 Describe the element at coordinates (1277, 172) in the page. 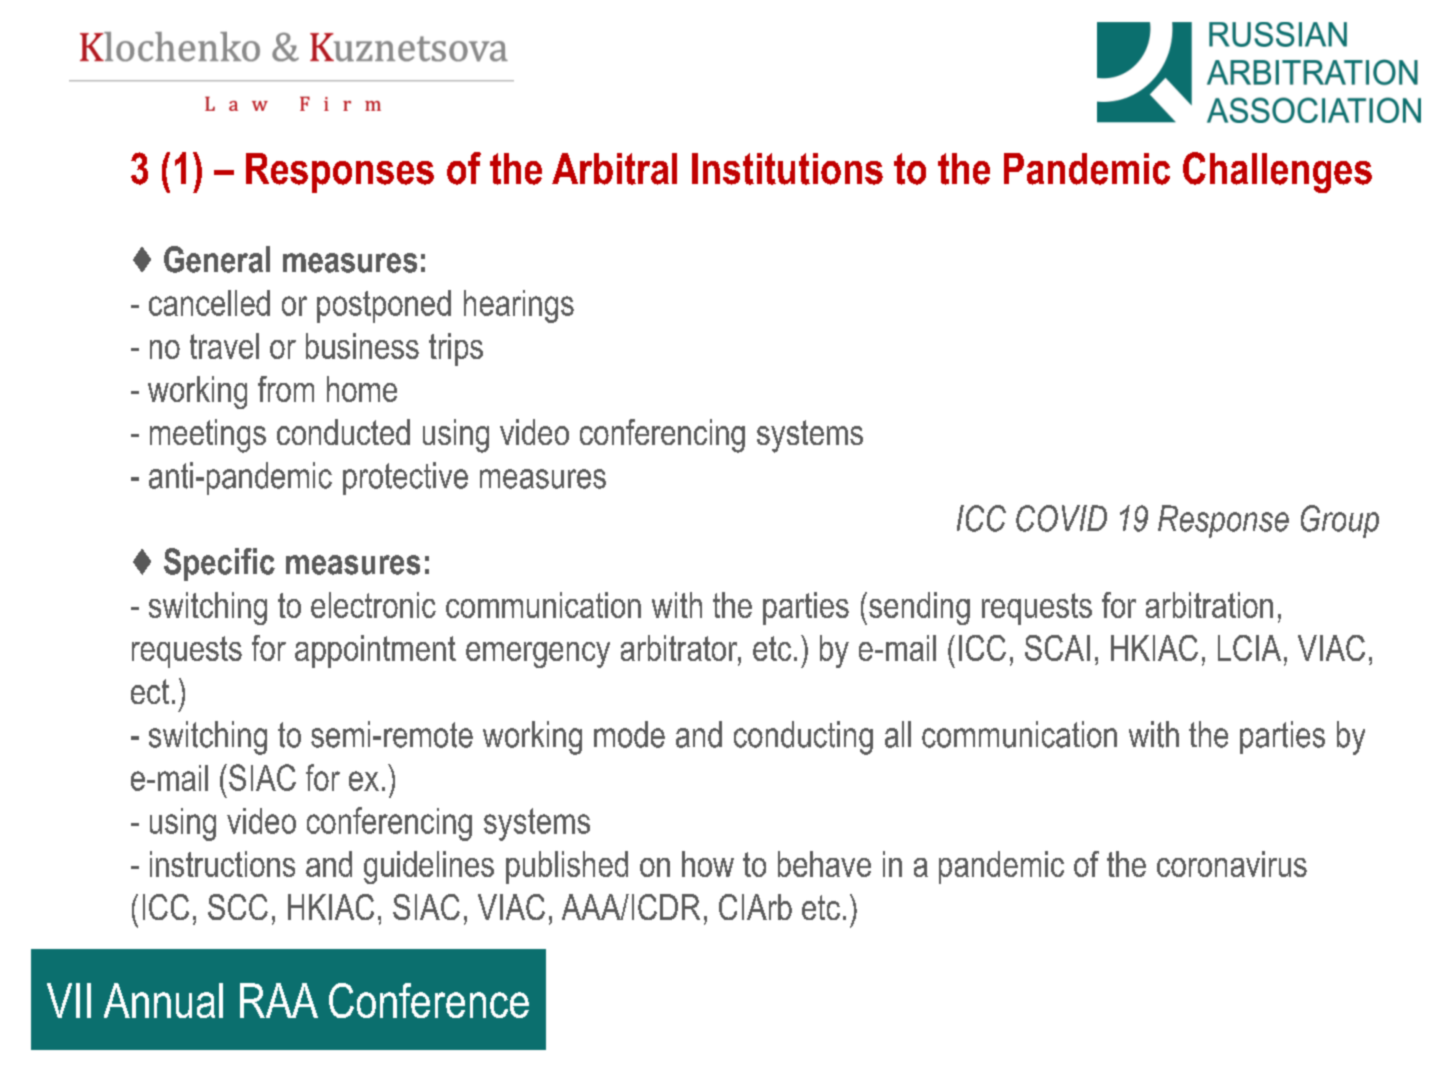

I see `Challenges` at that location.
